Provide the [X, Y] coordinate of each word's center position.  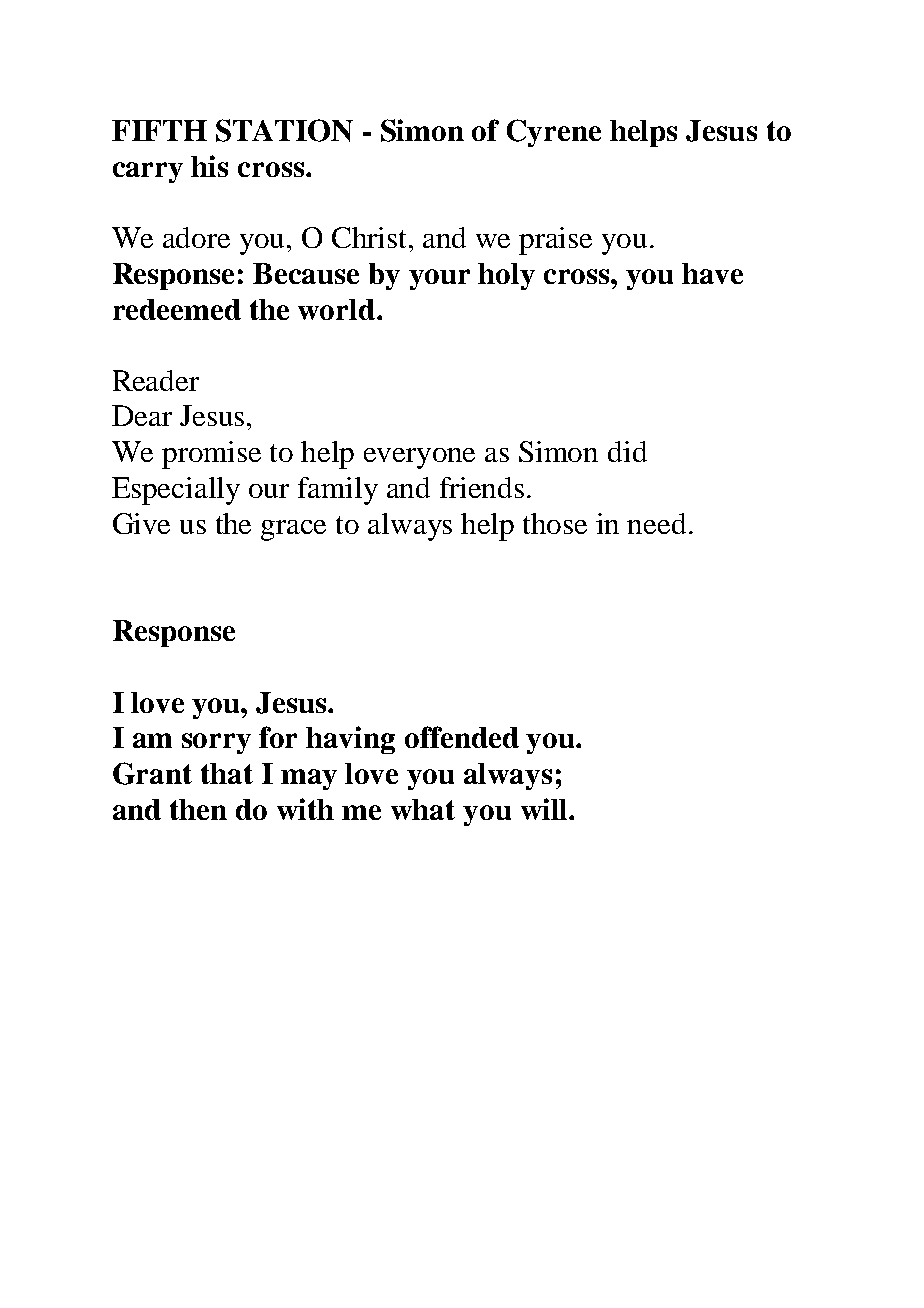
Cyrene [554, 133]
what [423, 809]
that [227, 773]
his [209, 166]
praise [555, 241]
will [545, 809]
